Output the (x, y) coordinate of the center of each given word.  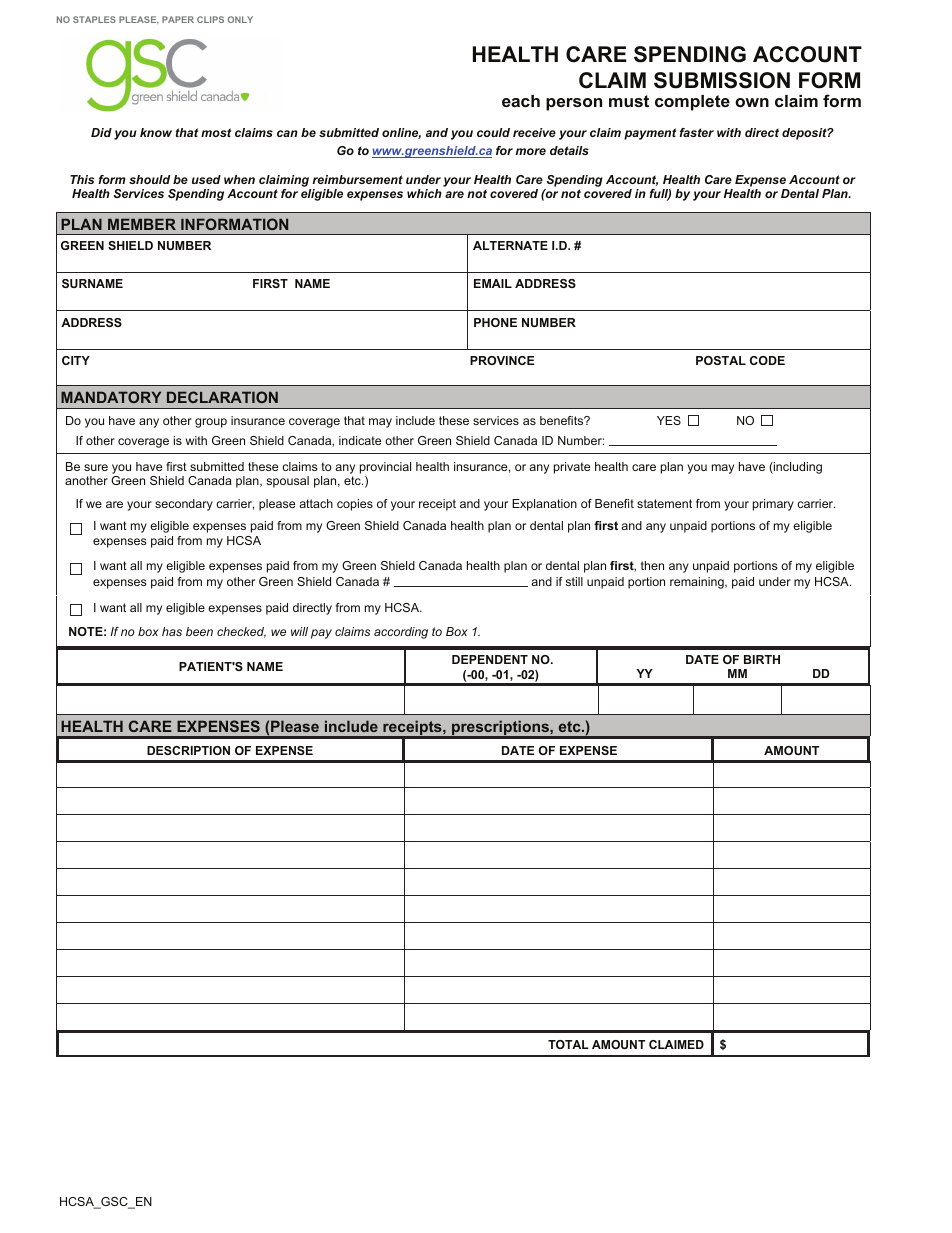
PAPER (178, 19)
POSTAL (721, 360)
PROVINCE (502, 360)
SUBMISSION (722, 80)
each (521, 101)
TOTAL (568, 1044)
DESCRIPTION (188, 750)
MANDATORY (111, 397)
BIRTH (762, 659)
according (401, 633)
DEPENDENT (490, 659)
